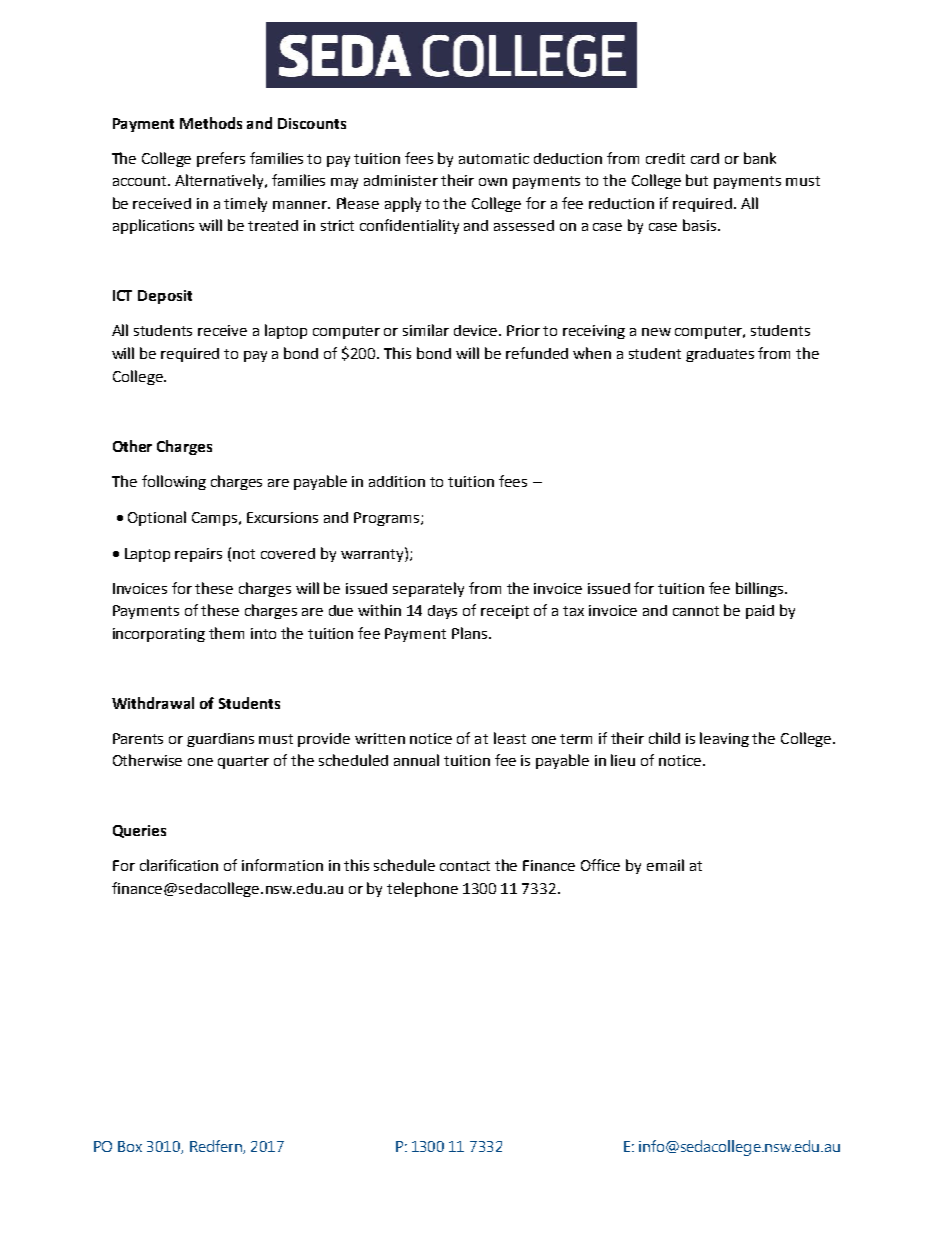  I want to click on card, so click(705, 158).
